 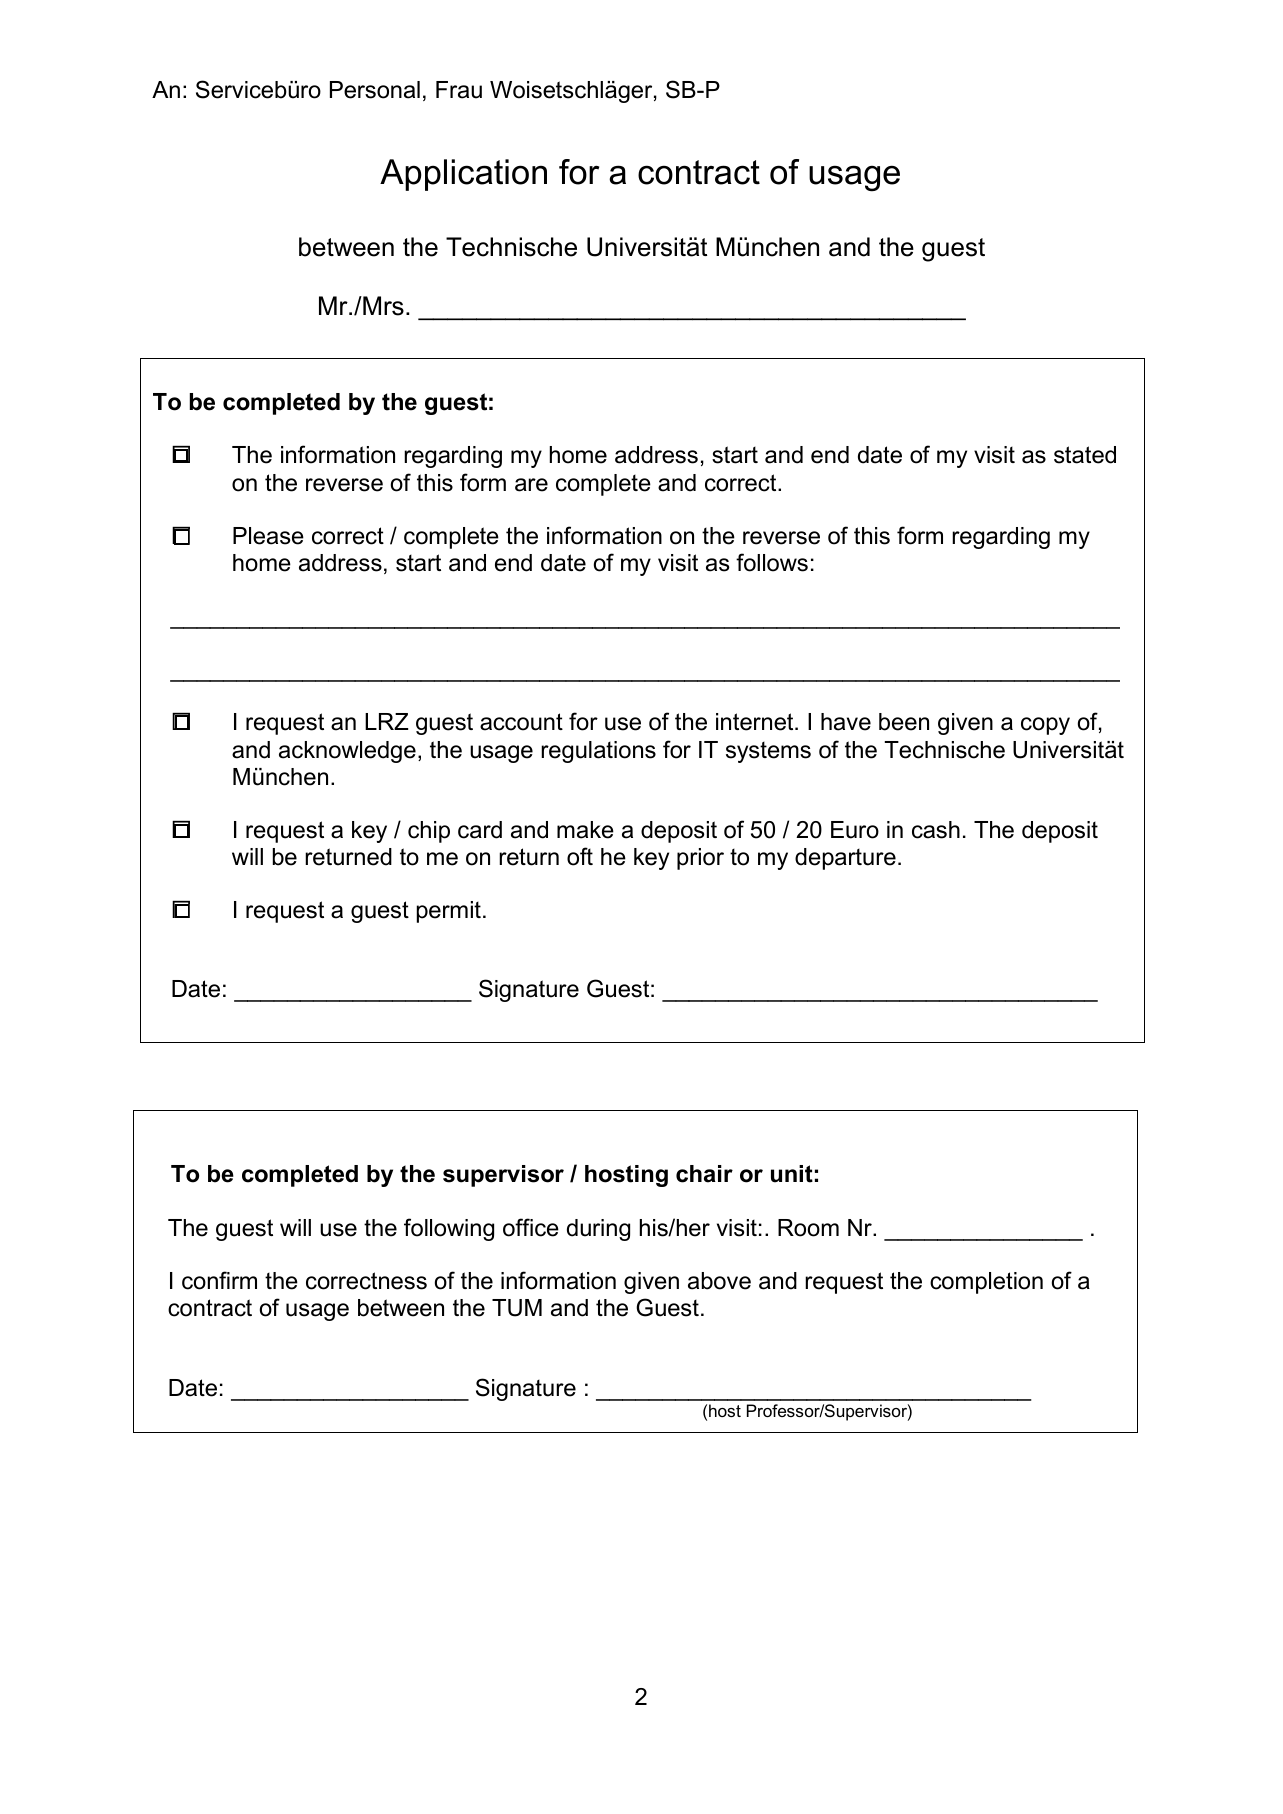 I want to click on confirm, so click(x=219, y=1280).
